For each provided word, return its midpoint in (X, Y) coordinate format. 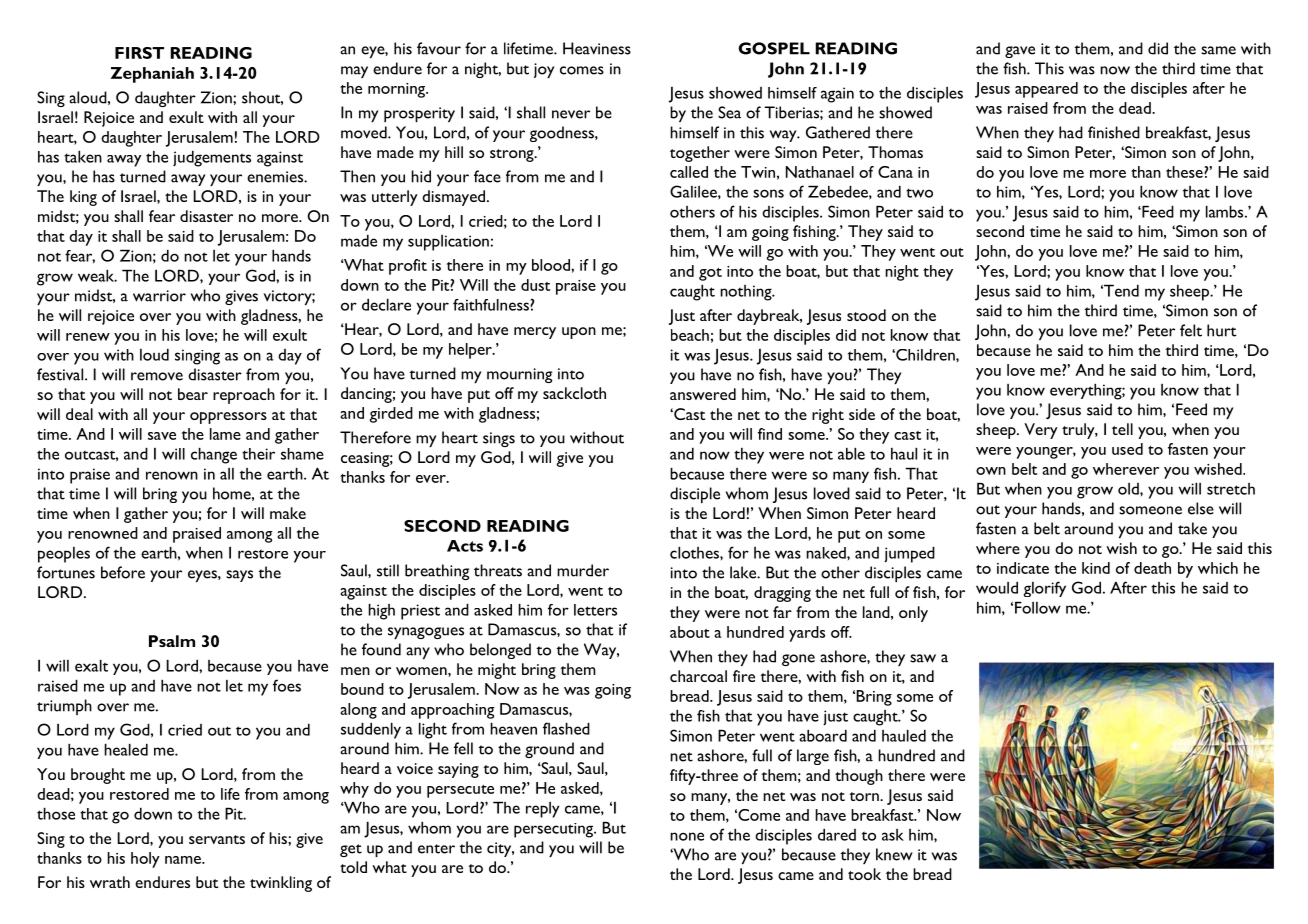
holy (145, 860)
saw (923, 658)
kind (1096, 568)
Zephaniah (152, 75)
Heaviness (597, 48)
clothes (695, 553)
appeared (1046, 90)
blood (552, 265)
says (239, 576)
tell (1122, 429)
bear (193, 394)
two (919, 193)
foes (287, 685)
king (83, 198)
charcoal (698, 676)
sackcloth (574, 393)
